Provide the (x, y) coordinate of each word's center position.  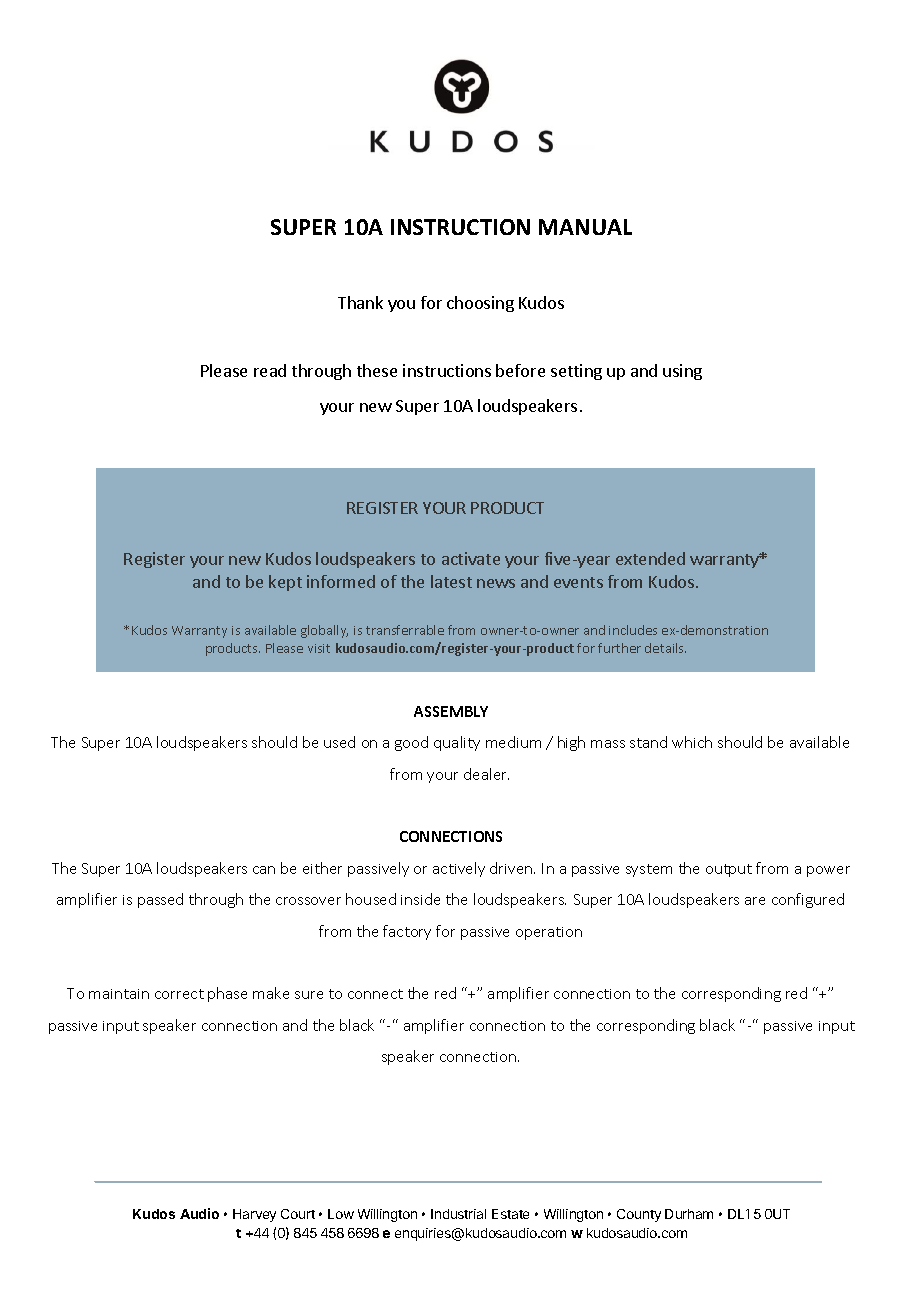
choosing (480, 304)
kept (285, 583)
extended (650, 558)
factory (407, 932)
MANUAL (585, 227)
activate (471, 558)
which (692, 742)
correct (179, 994)
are (755, 901)
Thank (360, 302)
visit (319, 648)
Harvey (254, 1215)
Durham (689, 1214)
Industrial (458, 1214)
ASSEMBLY (451, 711)
